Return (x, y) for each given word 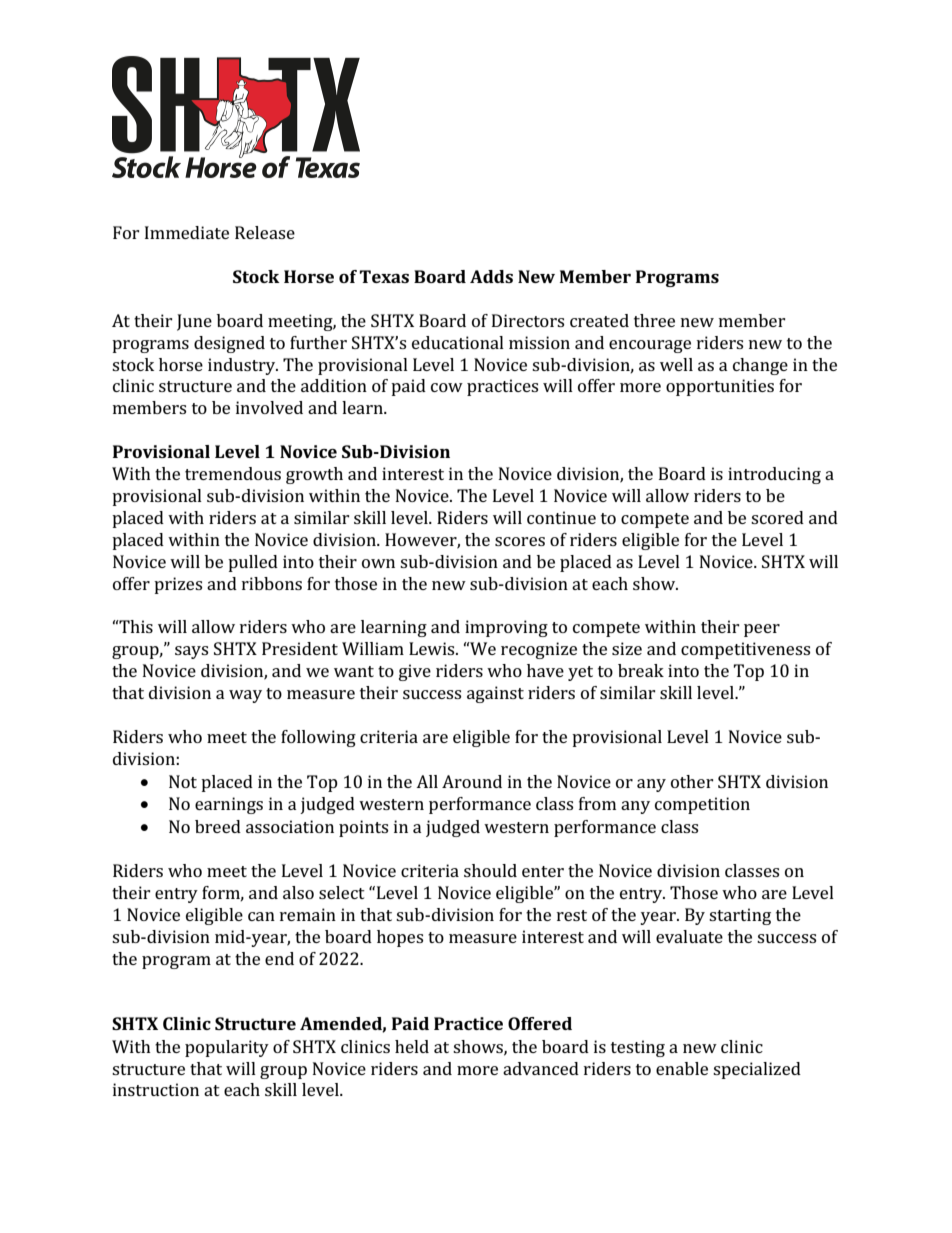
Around (472, 781)
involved (269, 407)
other (692, 781)
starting (740, 916)
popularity (227, 1048)
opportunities (720, 387)
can (261, 916)
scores (520, 541)
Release (265, 232)
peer (762, 630)
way (245, 696)
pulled (253, 563)
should (490, 870)
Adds (491, 276)
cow (447, 387)
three (654, 320)
